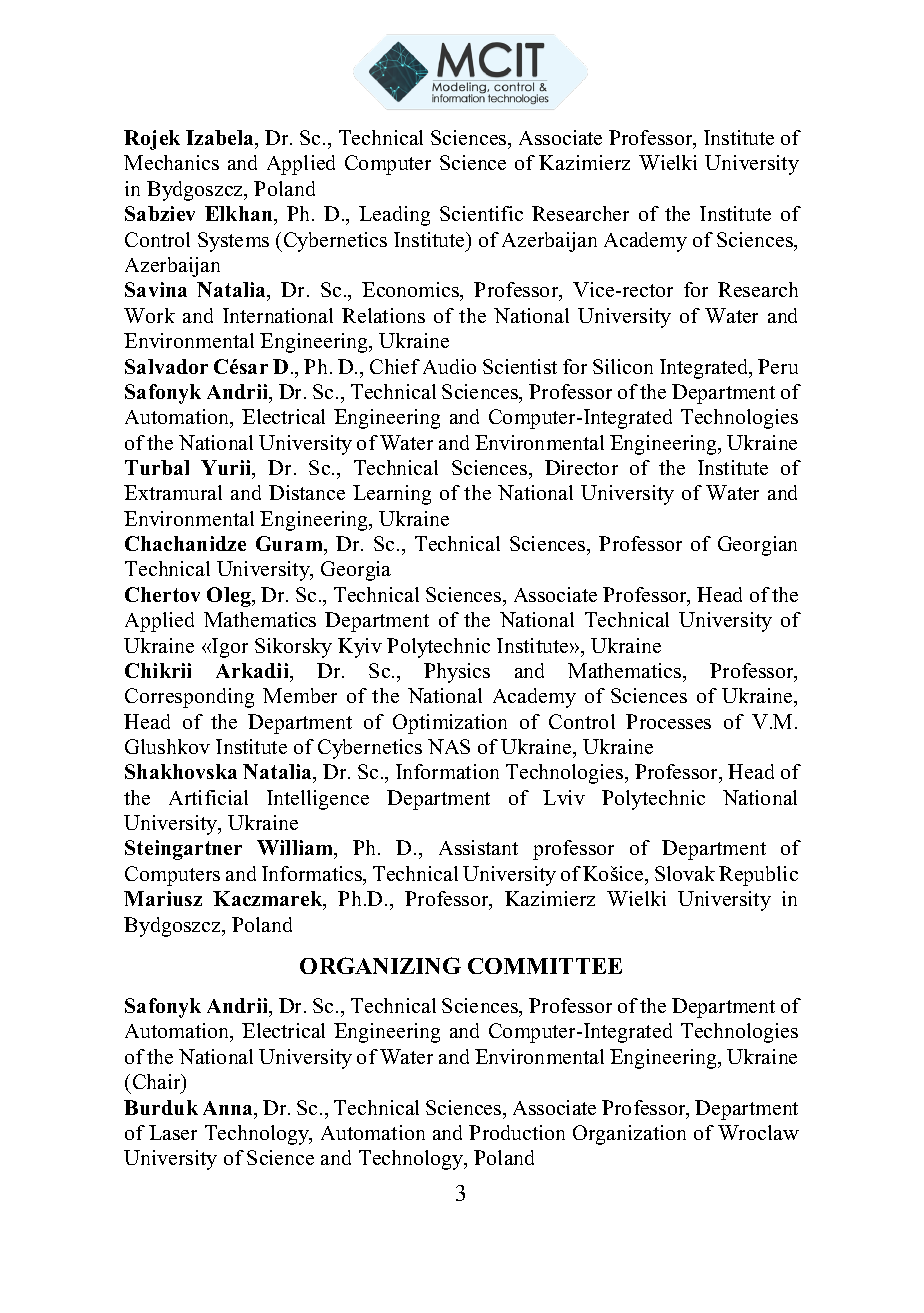  What do you see at coordinates (778, 366) in the screenshot?
I see `Peru` at bounding box center [778, 366].
